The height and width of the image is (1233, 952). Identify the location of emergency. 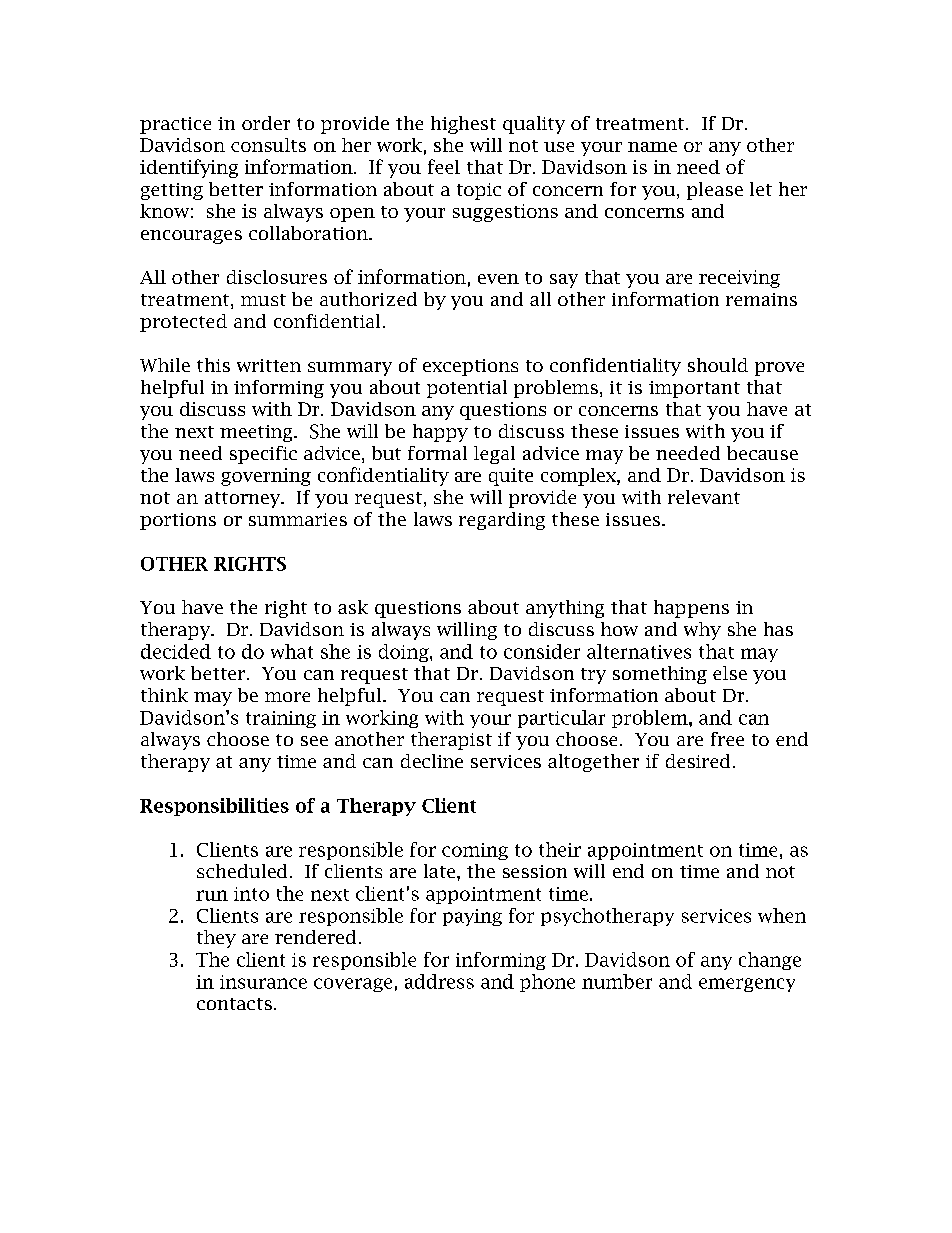
(747, 985).
